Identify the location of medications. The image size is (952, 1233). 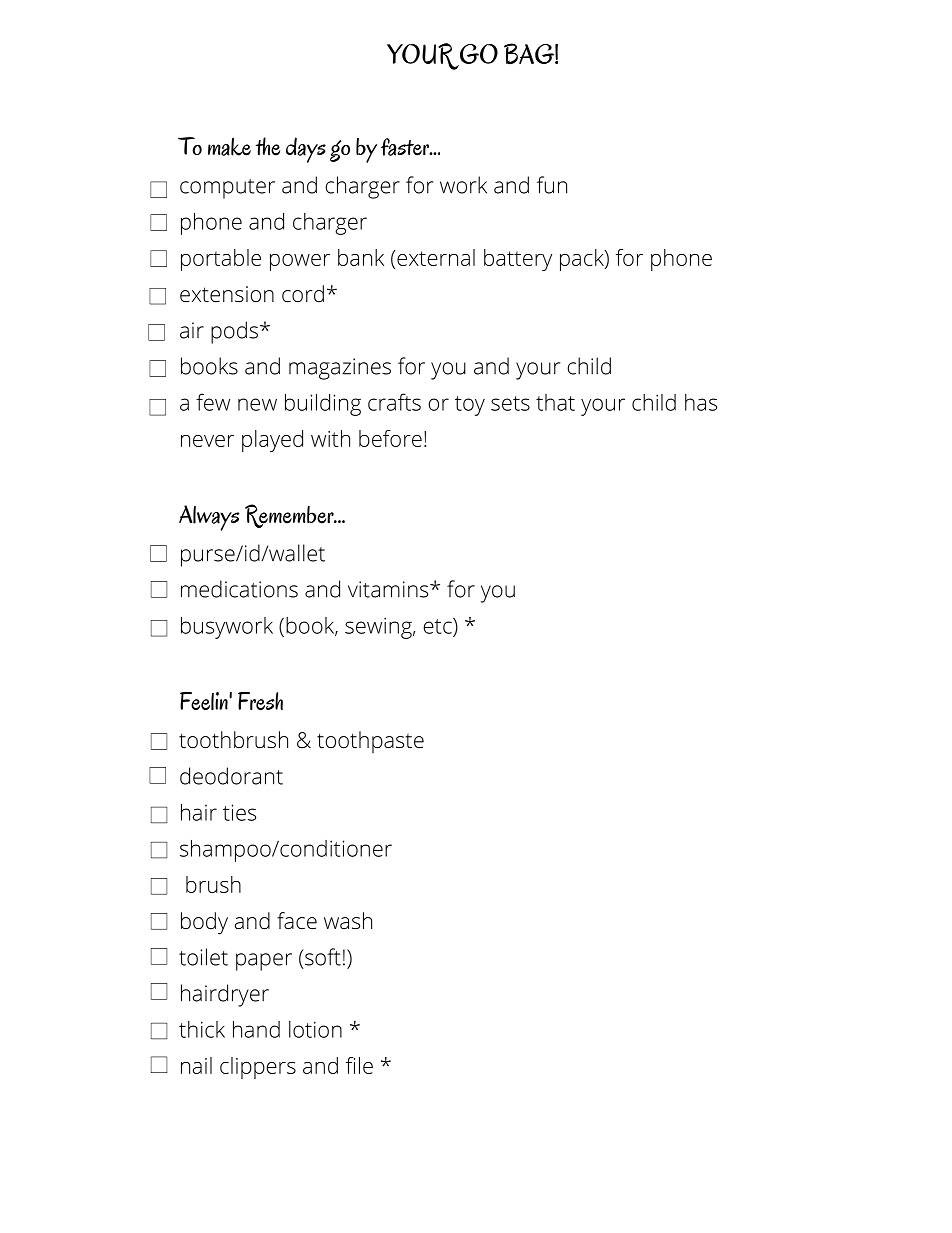
(239, 589).
